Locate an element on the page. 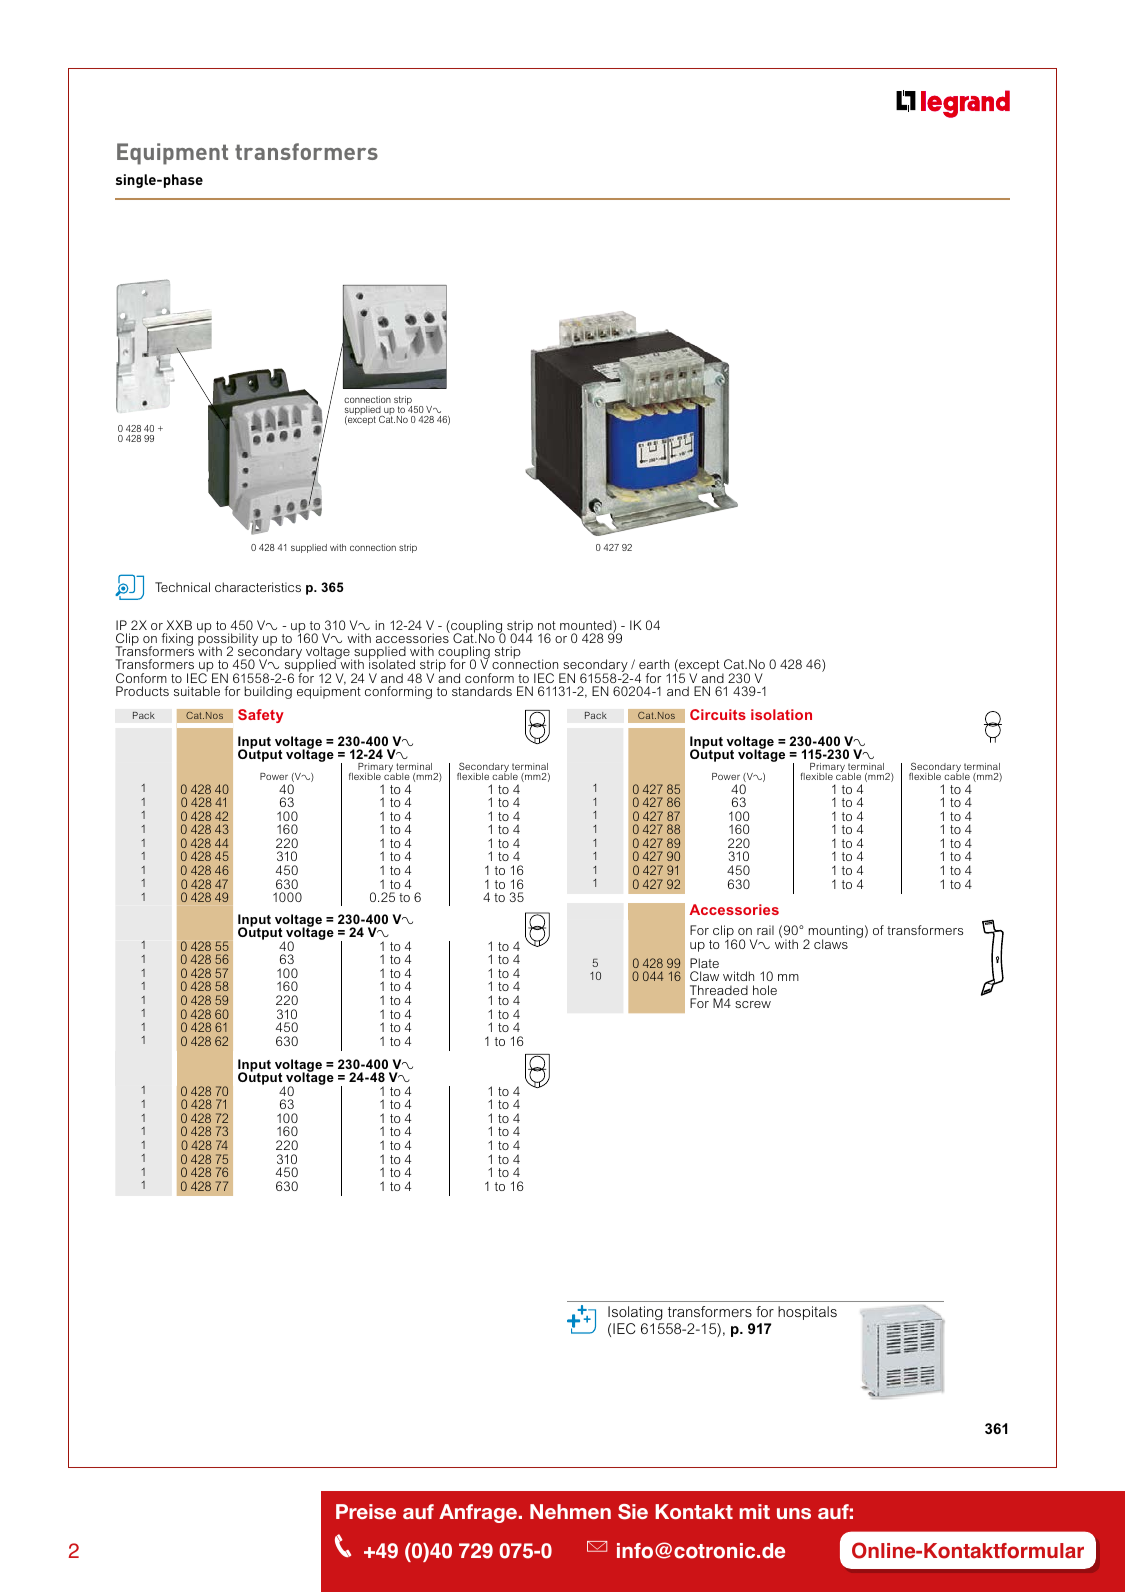 The width and height of the image is (1125, 1592). earth is located at coordinates (654, 664).
